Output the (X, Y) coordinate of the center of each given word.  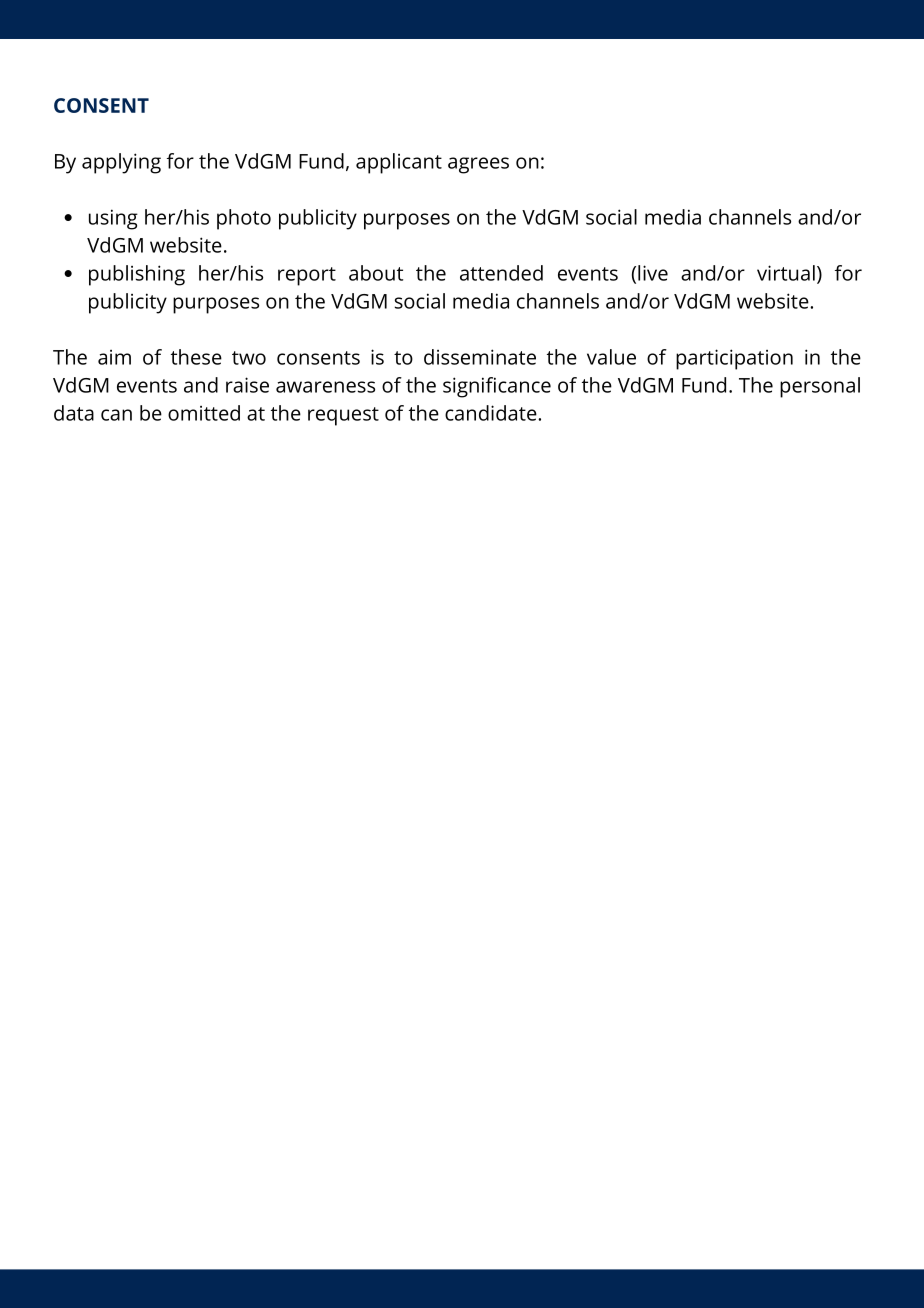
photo (244, 219)
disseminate (480, 357)
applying (121, 163)
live (653, 273)
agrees (478, 165)
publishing (137, 275)
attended (501, 273)
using (113, 219)
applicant (399, 163)
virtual (786, 273)
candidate (492, 413)
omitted (204, 413)
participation (734, 359)
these (196, 357)
